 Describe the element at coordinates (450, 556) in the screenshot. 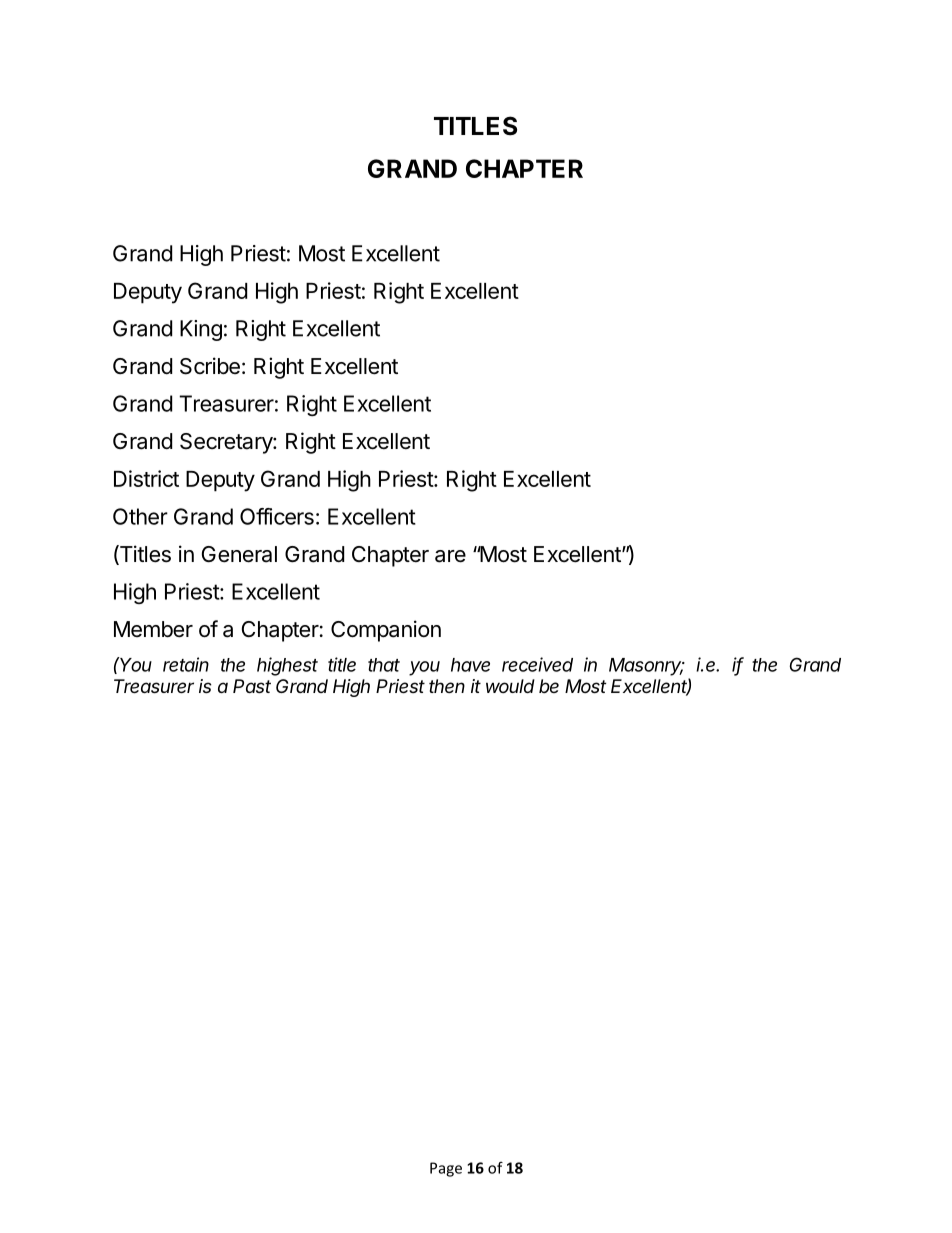

I see `are` at that location.
